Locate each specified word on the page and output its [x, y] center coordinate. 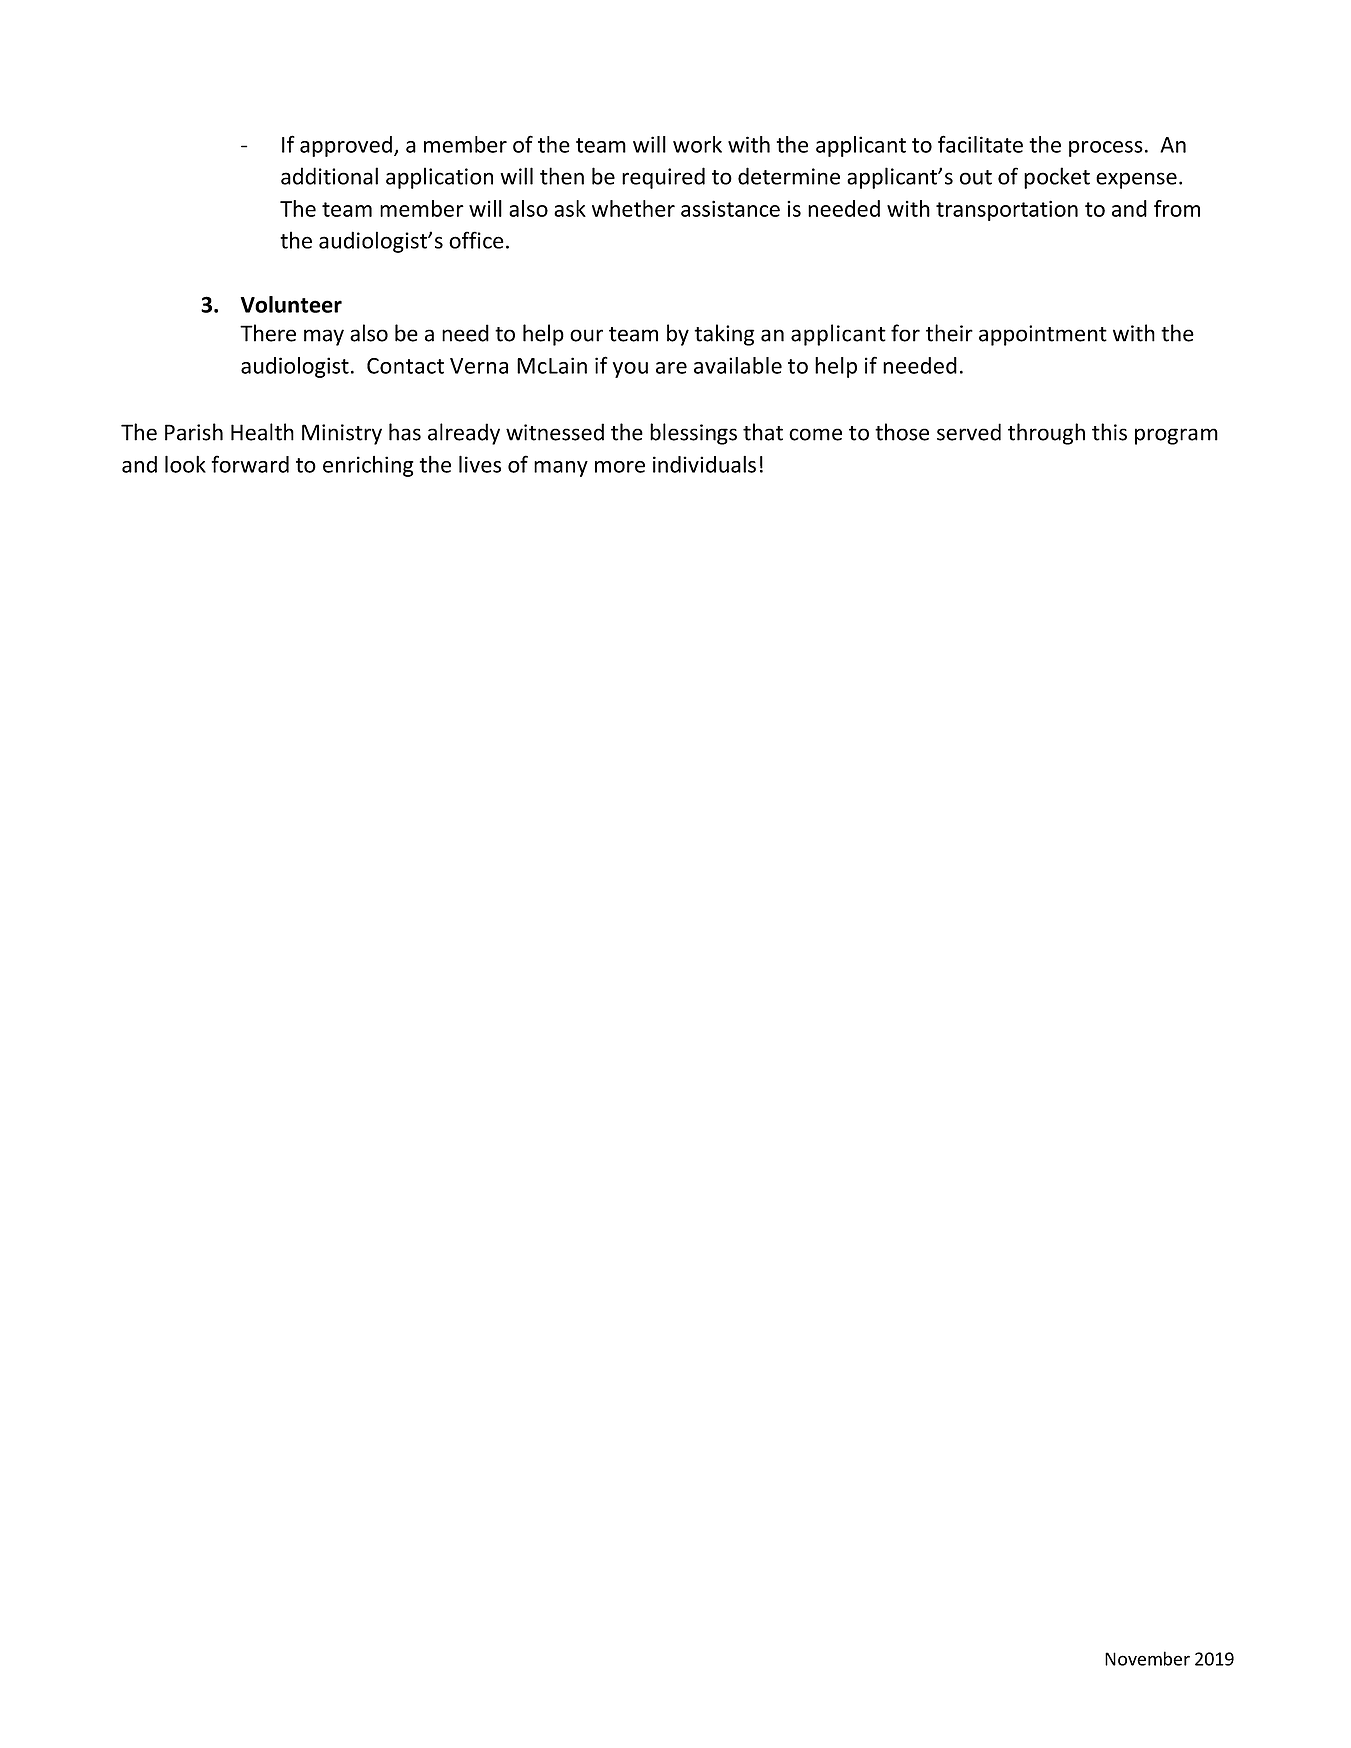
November [1147, 1658]
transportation [1007, 210]
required [663, 178]
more [620, 467]
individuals [704, 464]
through [1046, 434]
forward [250, 464]
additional [329, 176]
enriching [368, 466]
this [1109, 432]
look [185, 464]
